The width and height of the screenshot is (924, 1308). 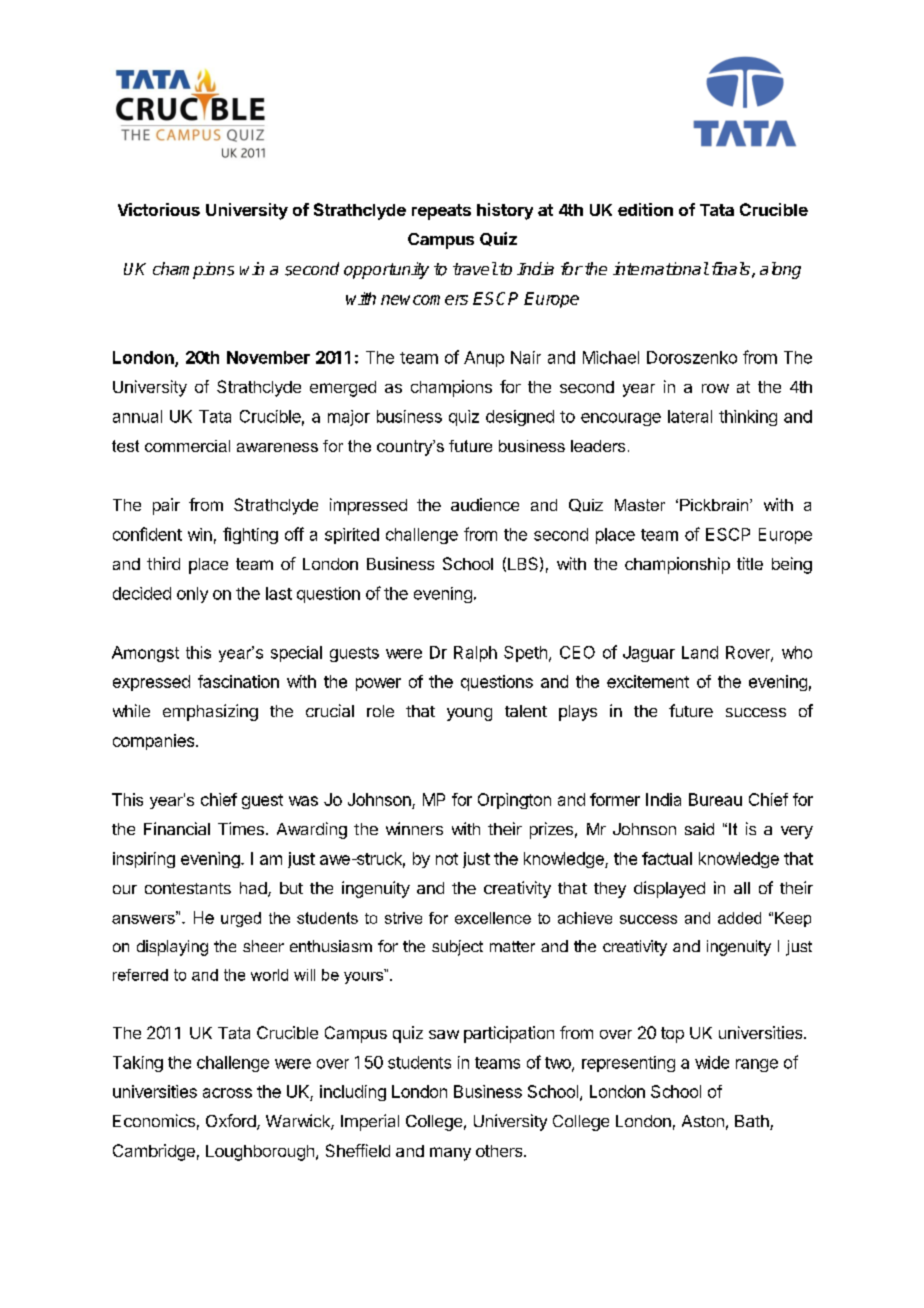 I want to click on not, so click(x=447, y=859).
